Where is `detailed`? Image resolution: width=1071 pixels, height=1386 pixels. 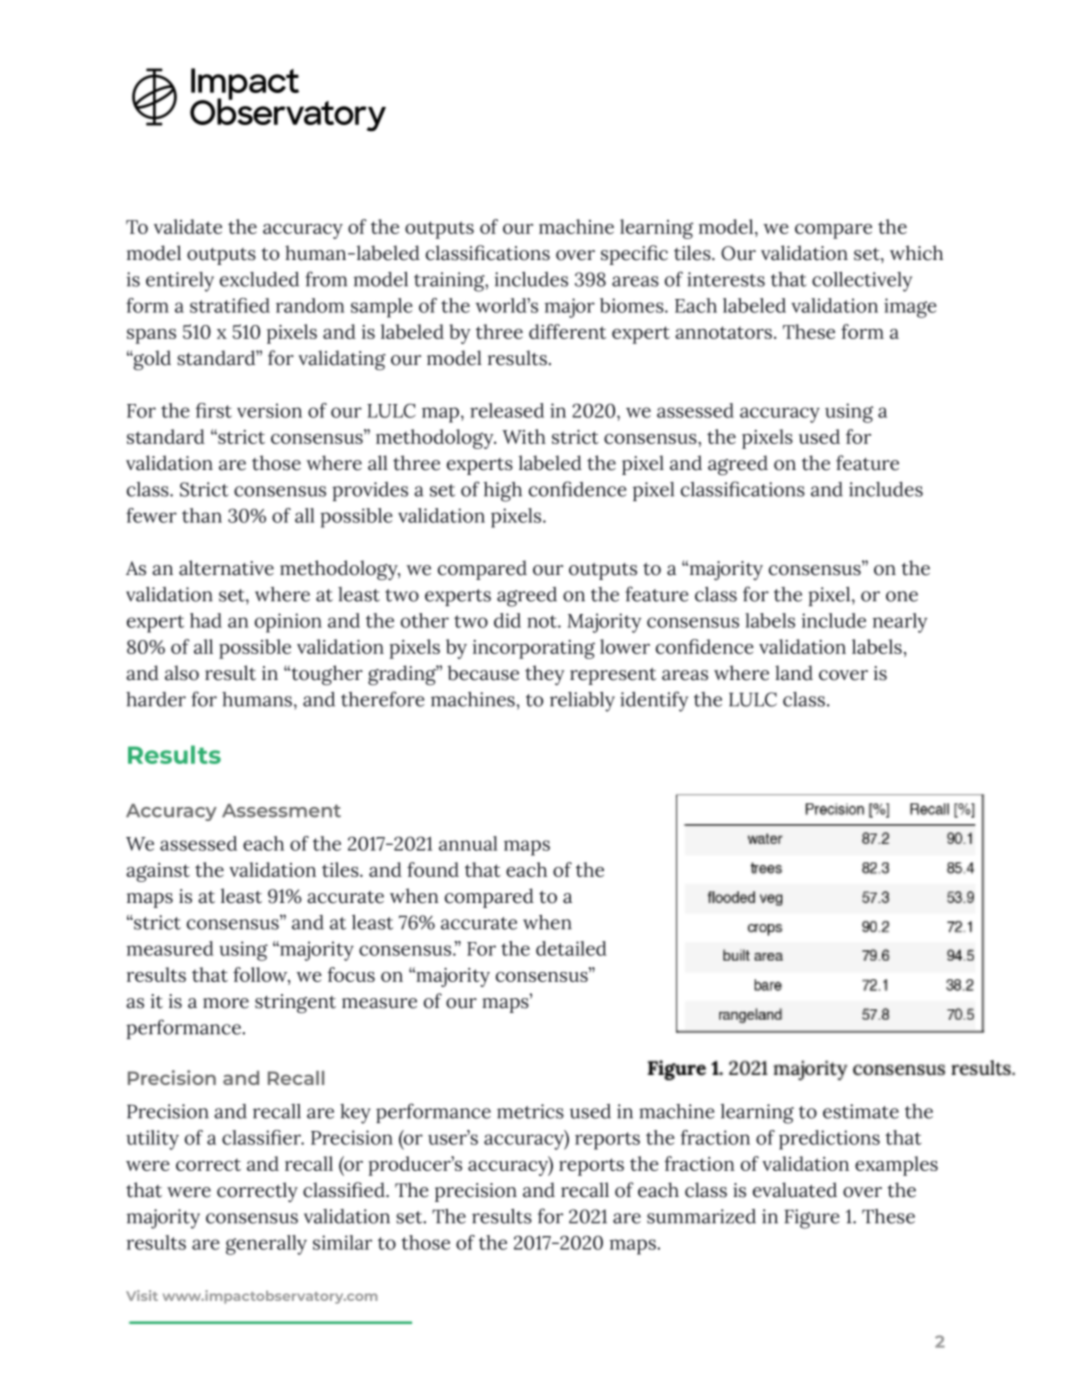
detailed is located at coordinates (571, 948).
